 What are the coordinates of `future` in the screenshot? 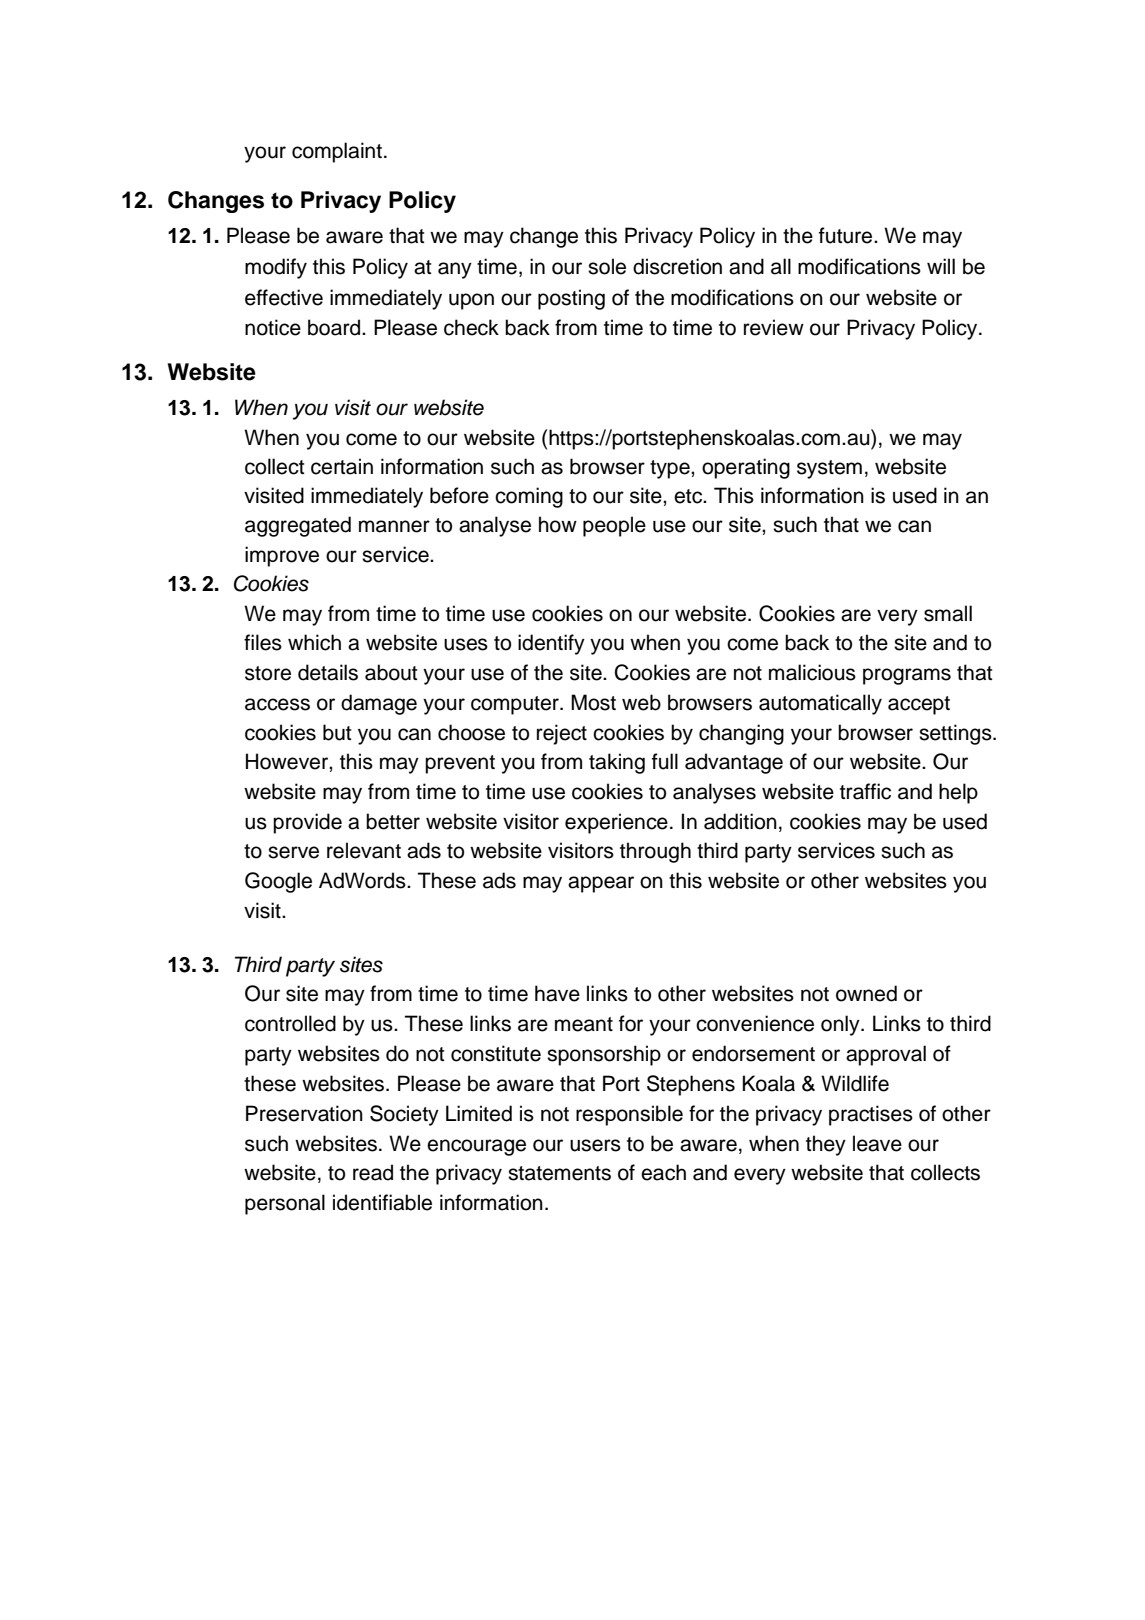 It's located at (847, 235).
